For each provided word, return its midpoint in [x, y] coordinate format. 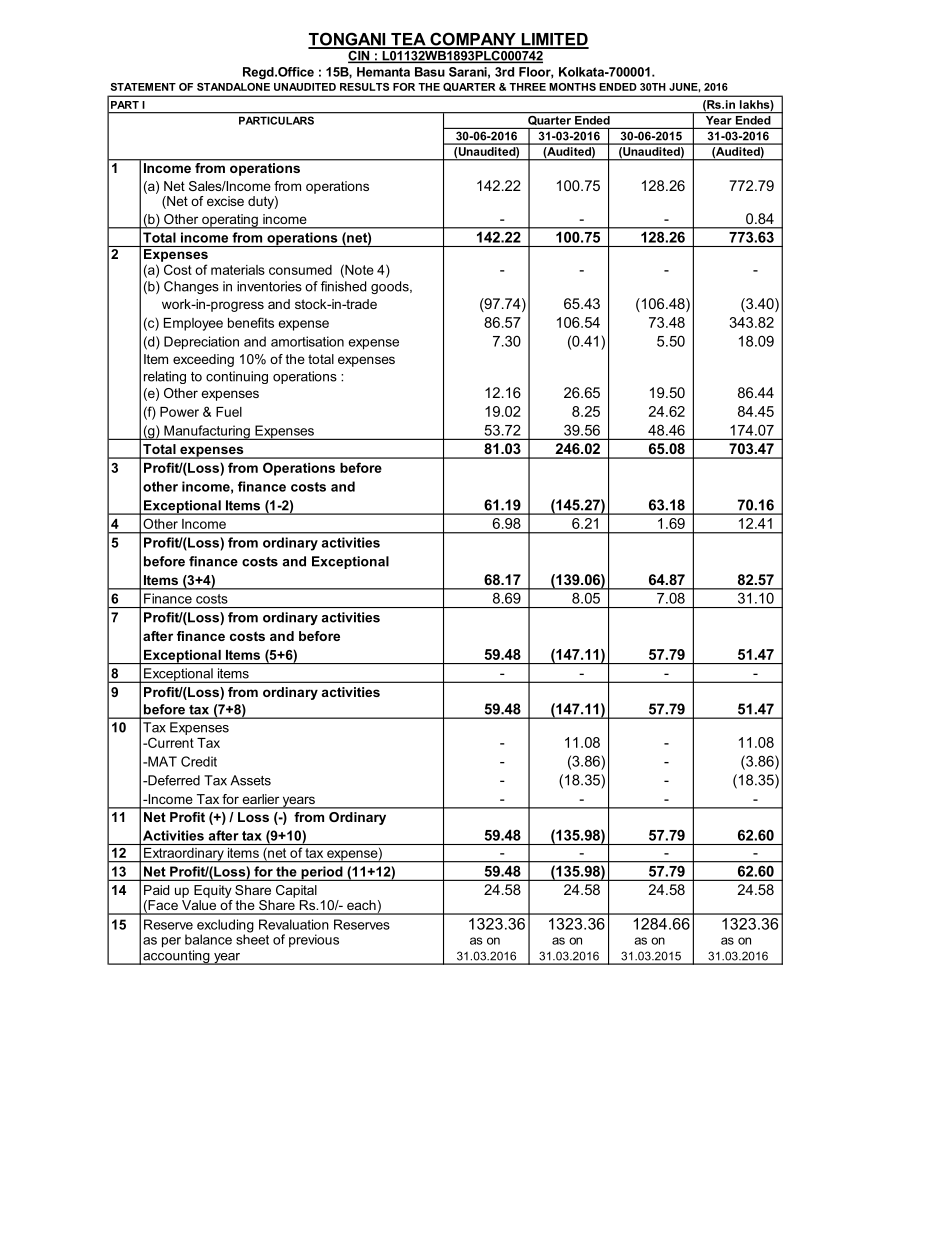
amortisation [307, 341]
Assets [250, 780]
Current [170, 742]
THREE [527, 87]
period [322, 873]
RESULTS [364, 87]
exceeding [203, 360]
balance [208, 939]
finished [343, 286]
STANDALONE [233, 87]
